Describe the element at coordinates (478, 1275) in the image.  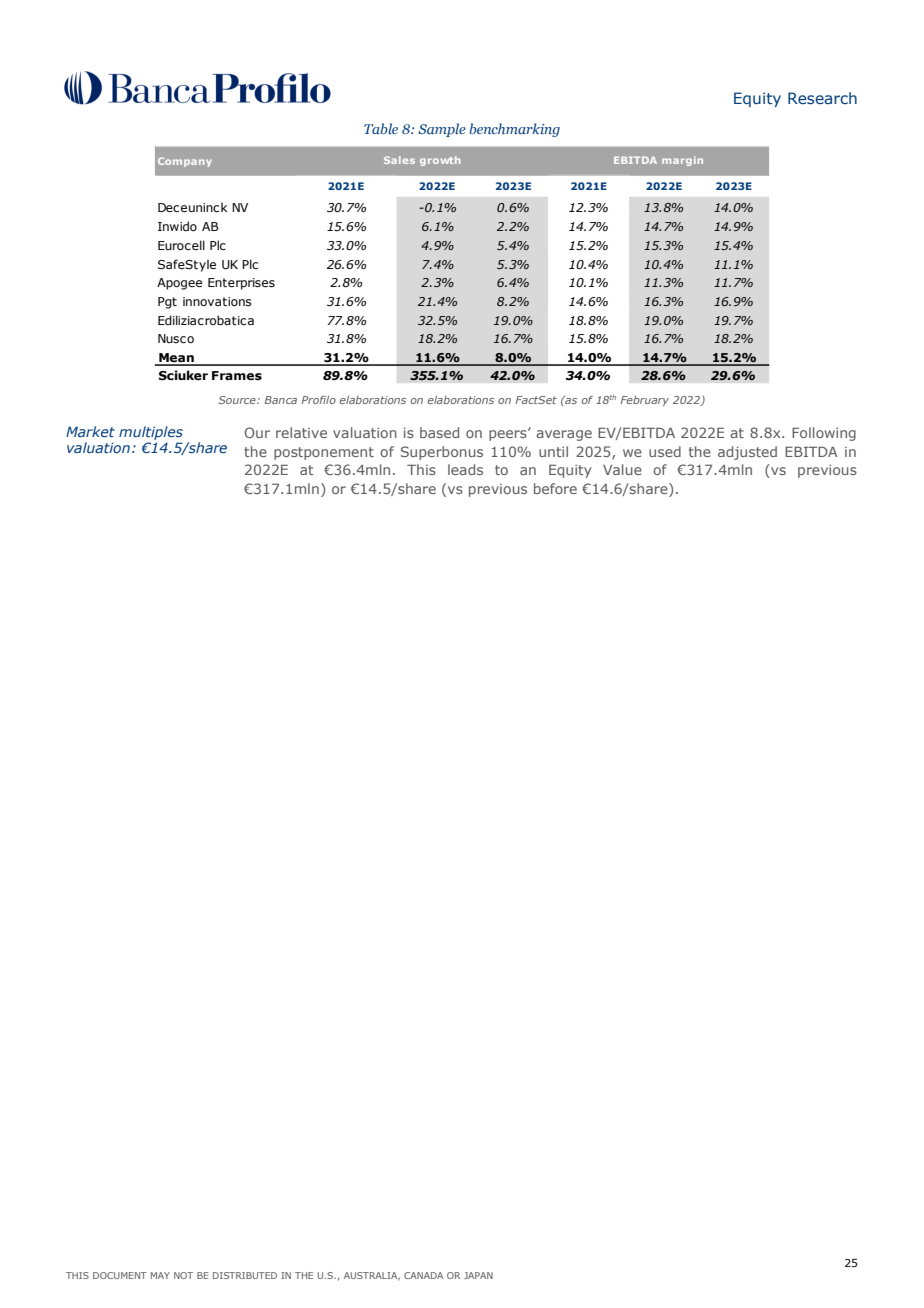
I see `JAPAN` at that location.
